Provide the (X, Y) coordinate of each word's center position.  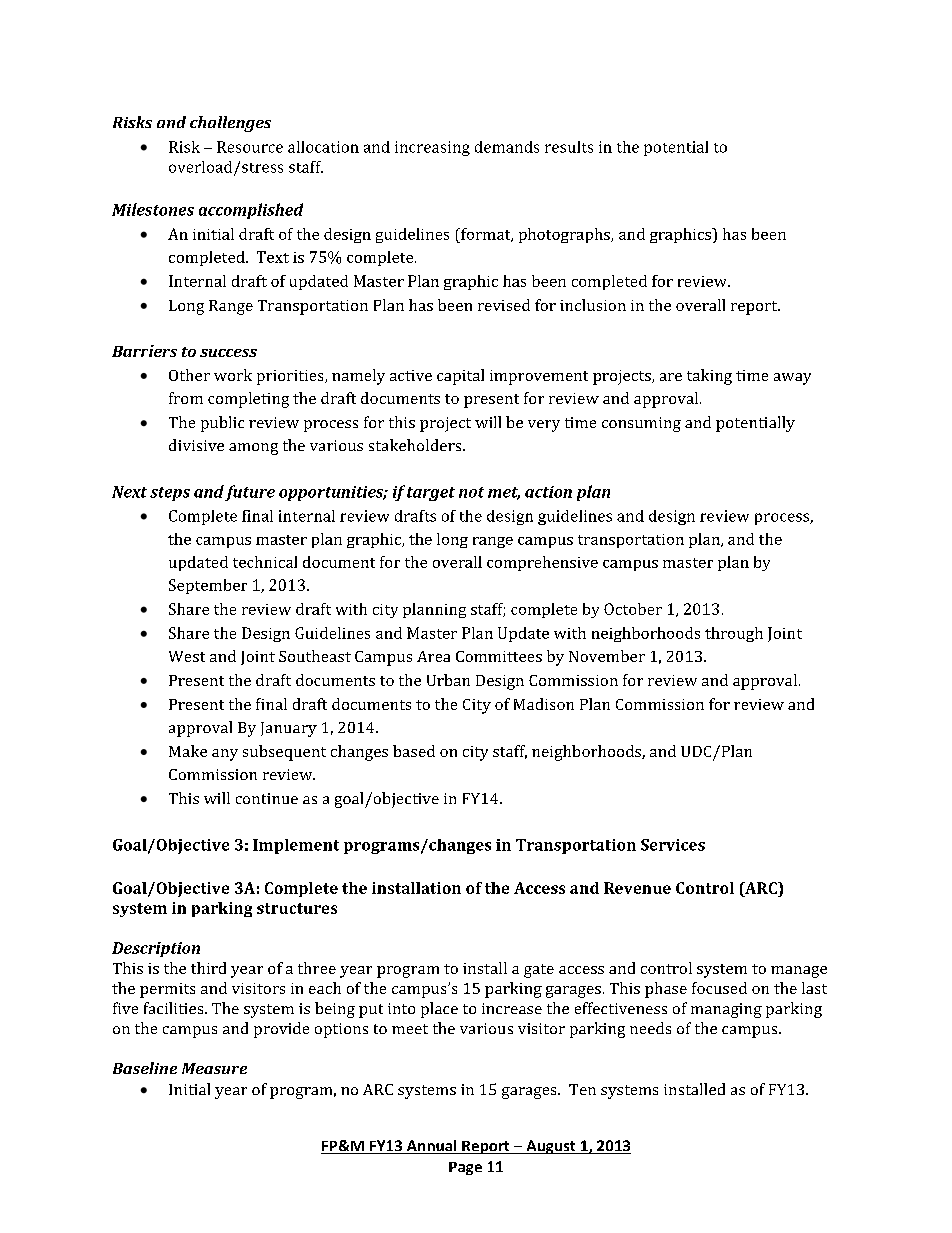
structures (297, 908)
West (187, 656)
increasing (432, 148)
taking (709, 377)
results (569, 147)
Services (673, 845)
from (186, 398)
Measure (214, 1068)
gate (539, 971)
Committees (499, 656)
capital (460, 377)
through (734, 634)
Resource (250, 147)
